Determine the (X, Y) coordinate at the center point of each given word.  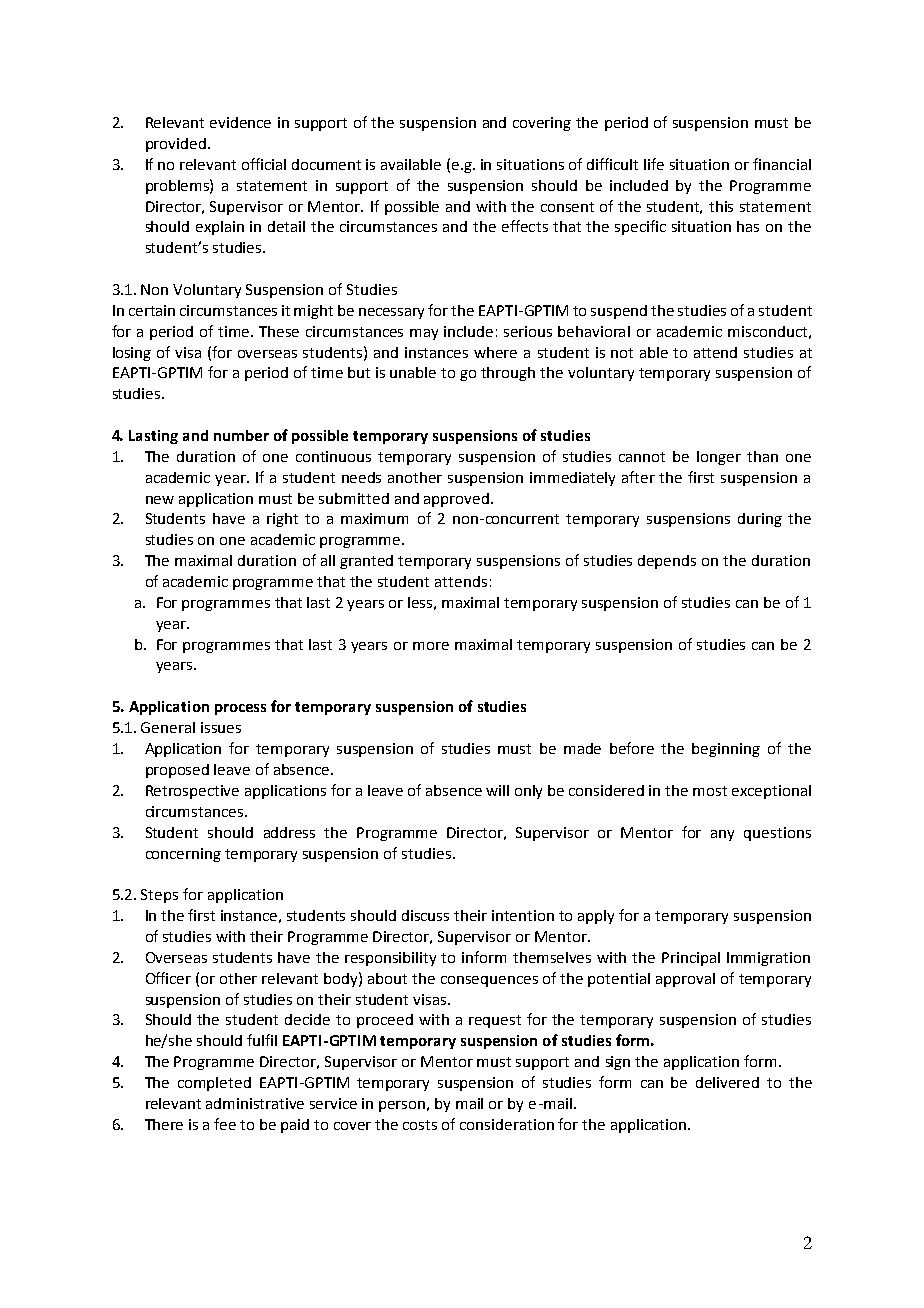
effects (525, 226)
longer (719, 458)
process (240, 709)
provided (176, 145)
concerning (183, 855)
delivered (727, 1082)
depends (667, 562)
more (431, 646)
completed (214, 1084)
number (241, 435)
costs (420, 1125)
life (654, 164)
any (722, 835)
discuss (425, 915)
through (508, 374)
